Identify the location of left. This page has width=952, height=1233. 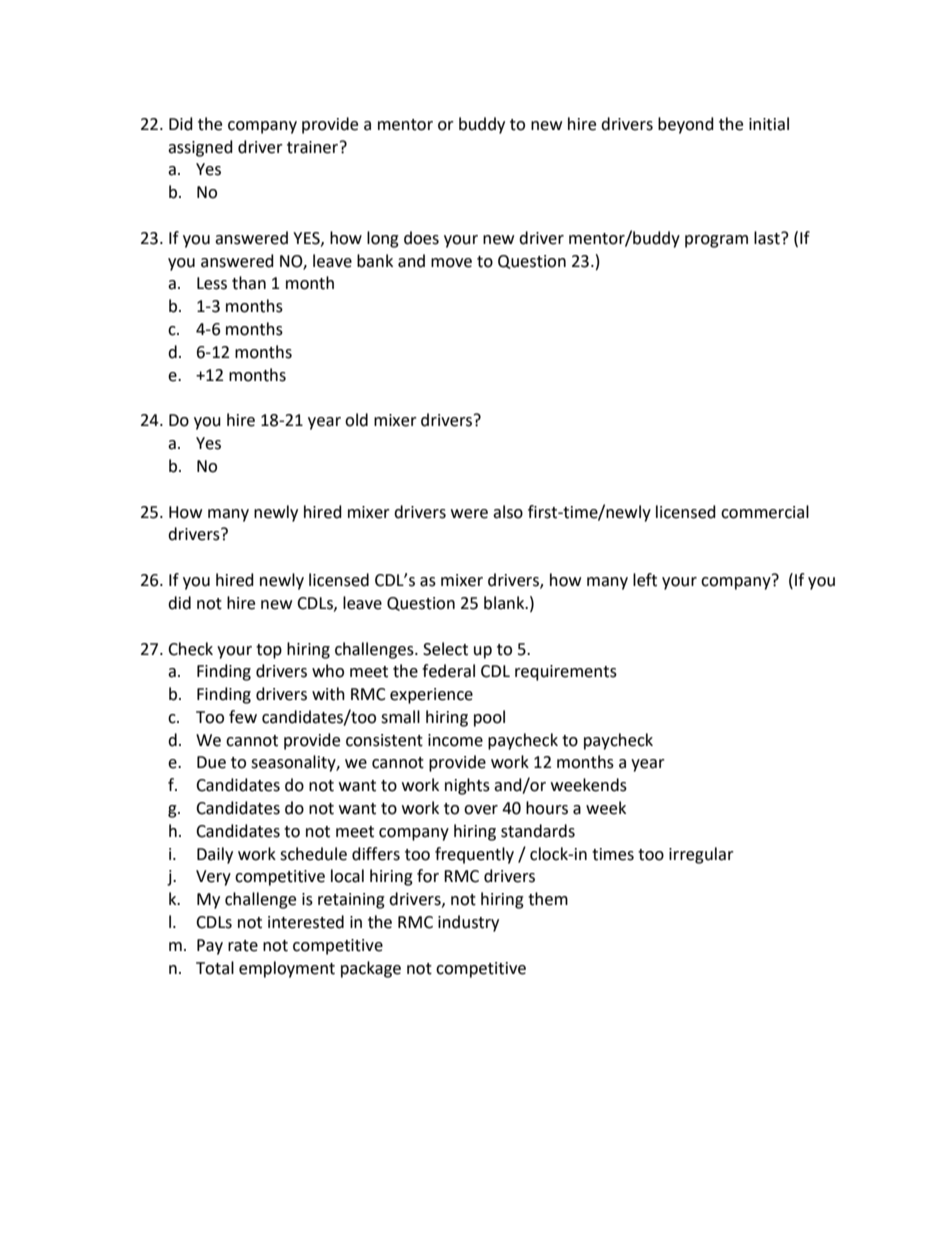
(645, 580).
